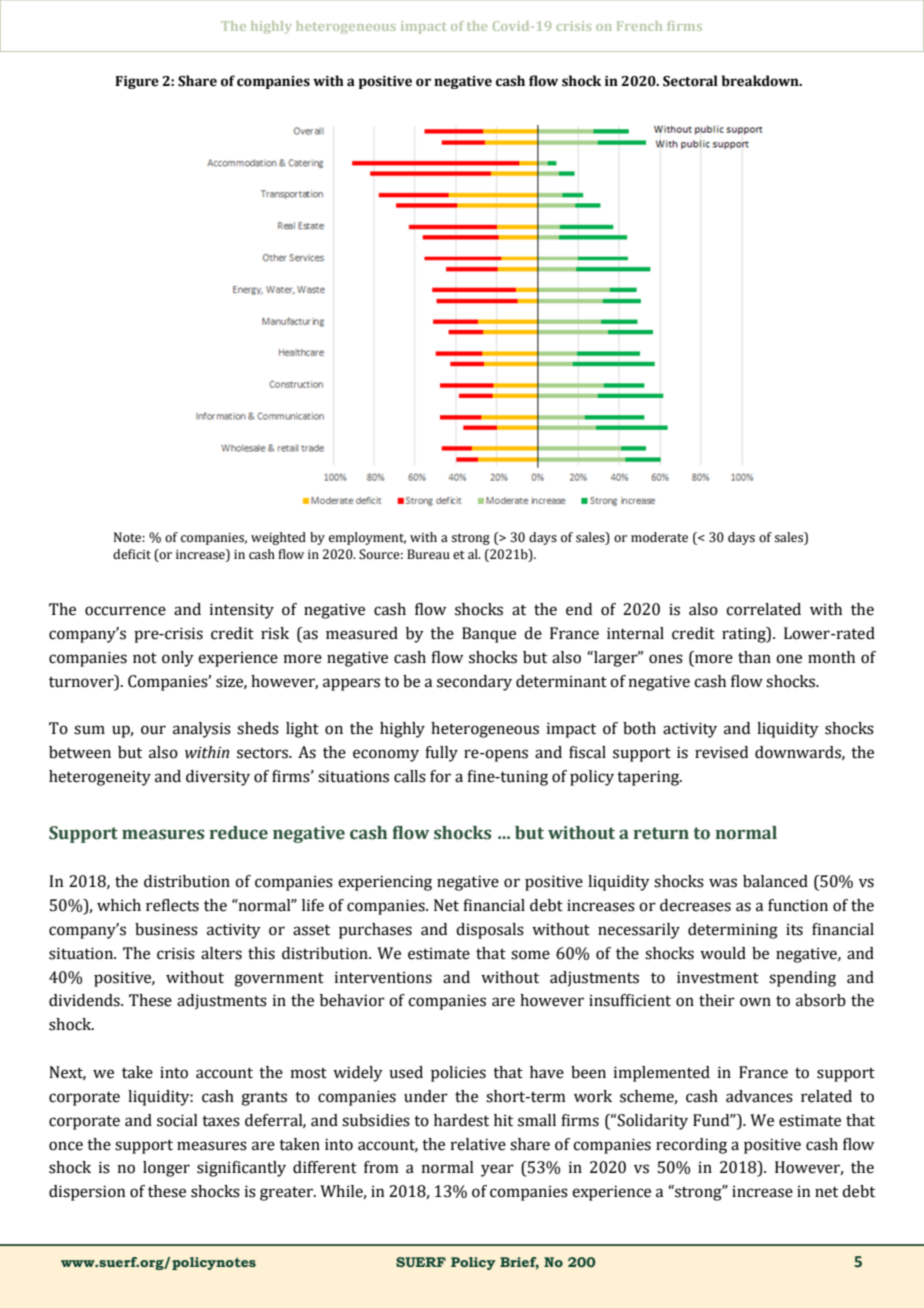 The width and height of the screenshot is (924, 1308). What do you see at coordinates (132, 554) in the screenshot?
I see `deficit` at bounding box center [132, 554].
